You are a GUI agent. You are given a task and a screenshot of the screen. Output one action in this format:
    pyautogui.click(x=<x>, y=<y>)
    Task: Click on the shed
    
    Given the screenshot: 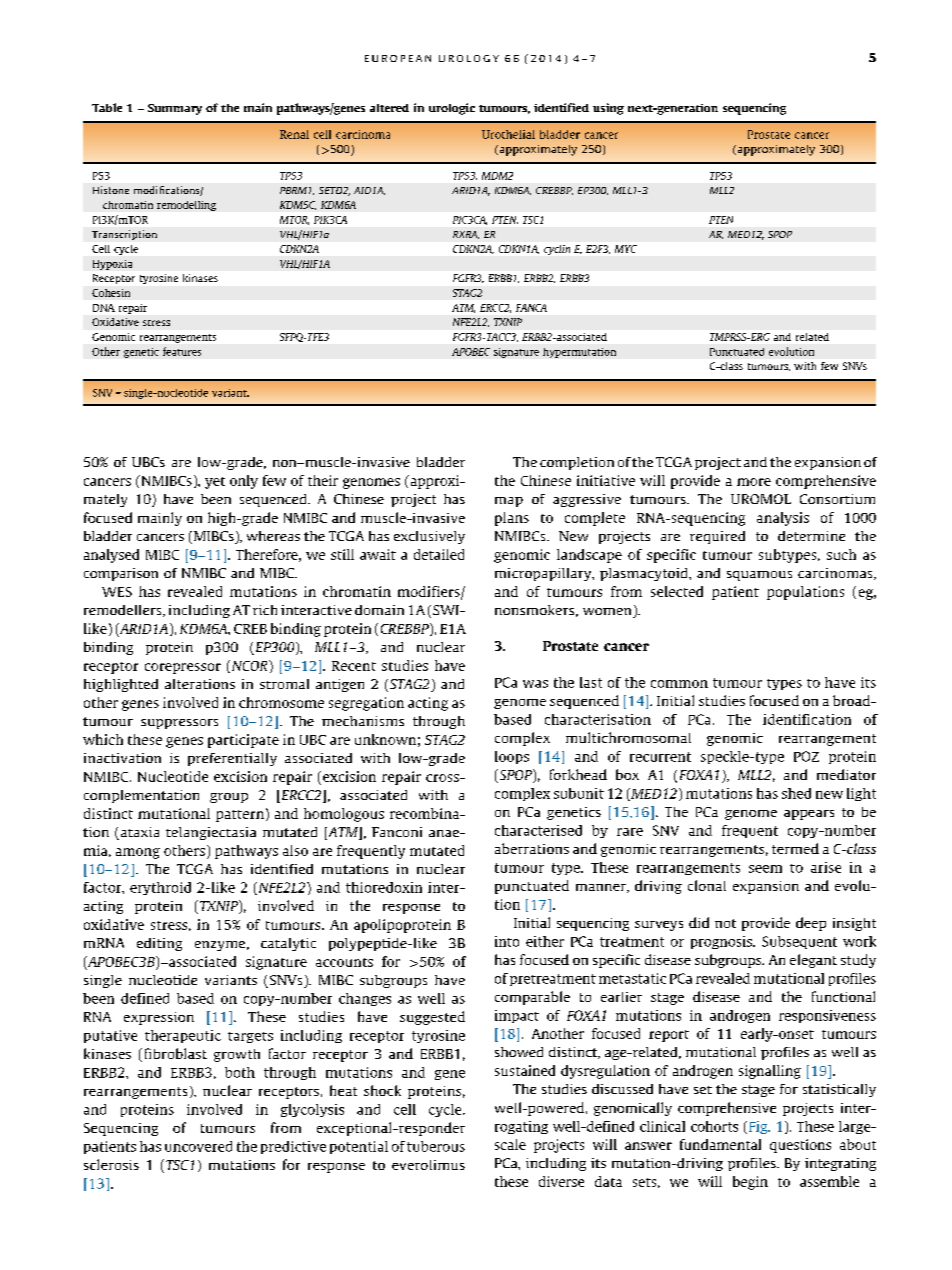 What is the action you would take?
    pyautogui.click(x=796, y=793)
